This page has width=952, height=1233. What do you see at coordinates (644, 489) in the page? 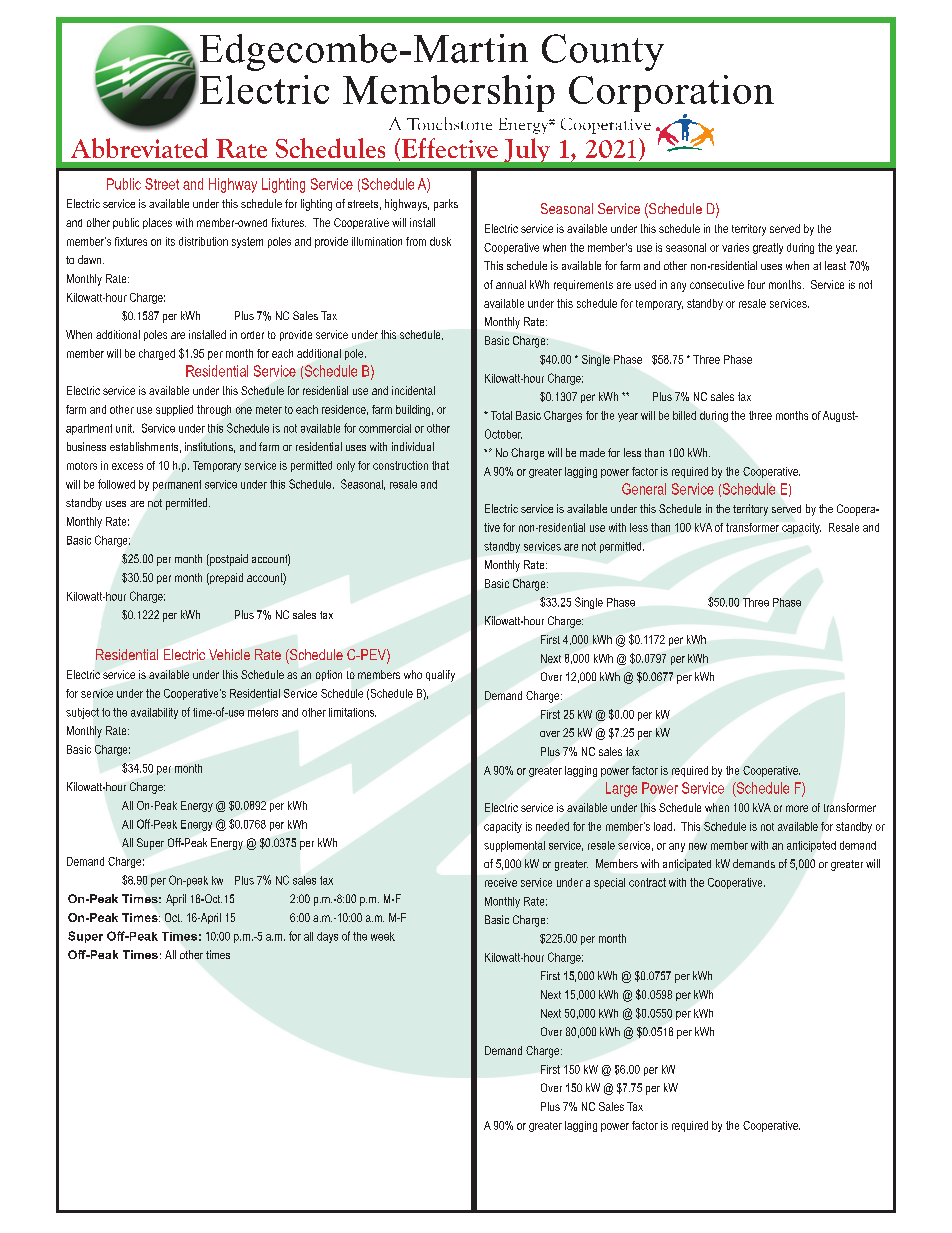
I see `General` at bounding box center [644, 489].
